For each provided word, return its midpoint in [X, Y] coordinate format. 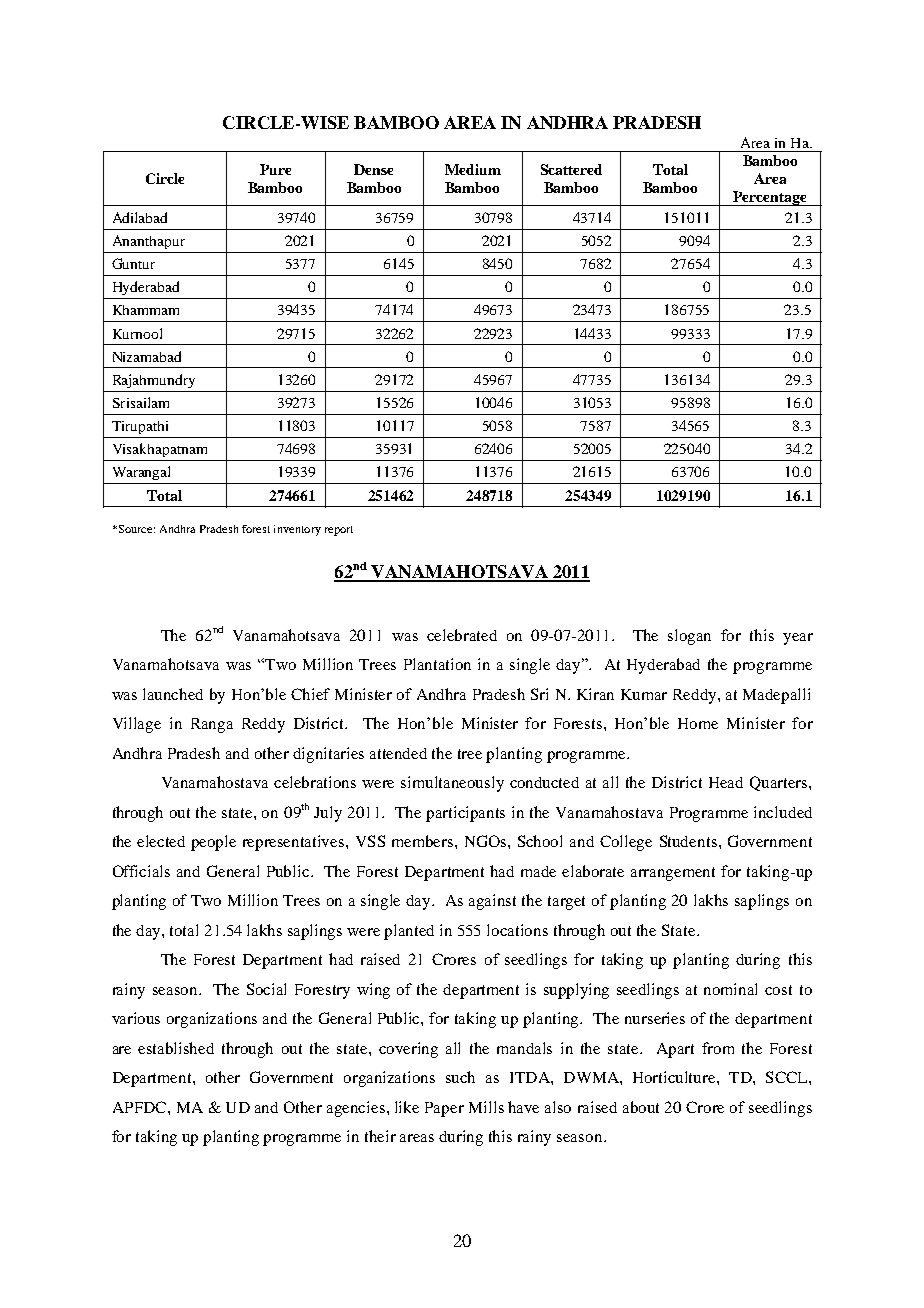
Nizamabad [147, 356]
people [213, 843]
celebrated [462, 635]
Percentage [770, 198]
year [798, 639]
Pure [275, 169]
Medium [473, 169]
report [339, 531]
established [176, 1048]
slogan [689, 637]
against [492, 902]
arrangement [673, 874]
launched [173, 694]
